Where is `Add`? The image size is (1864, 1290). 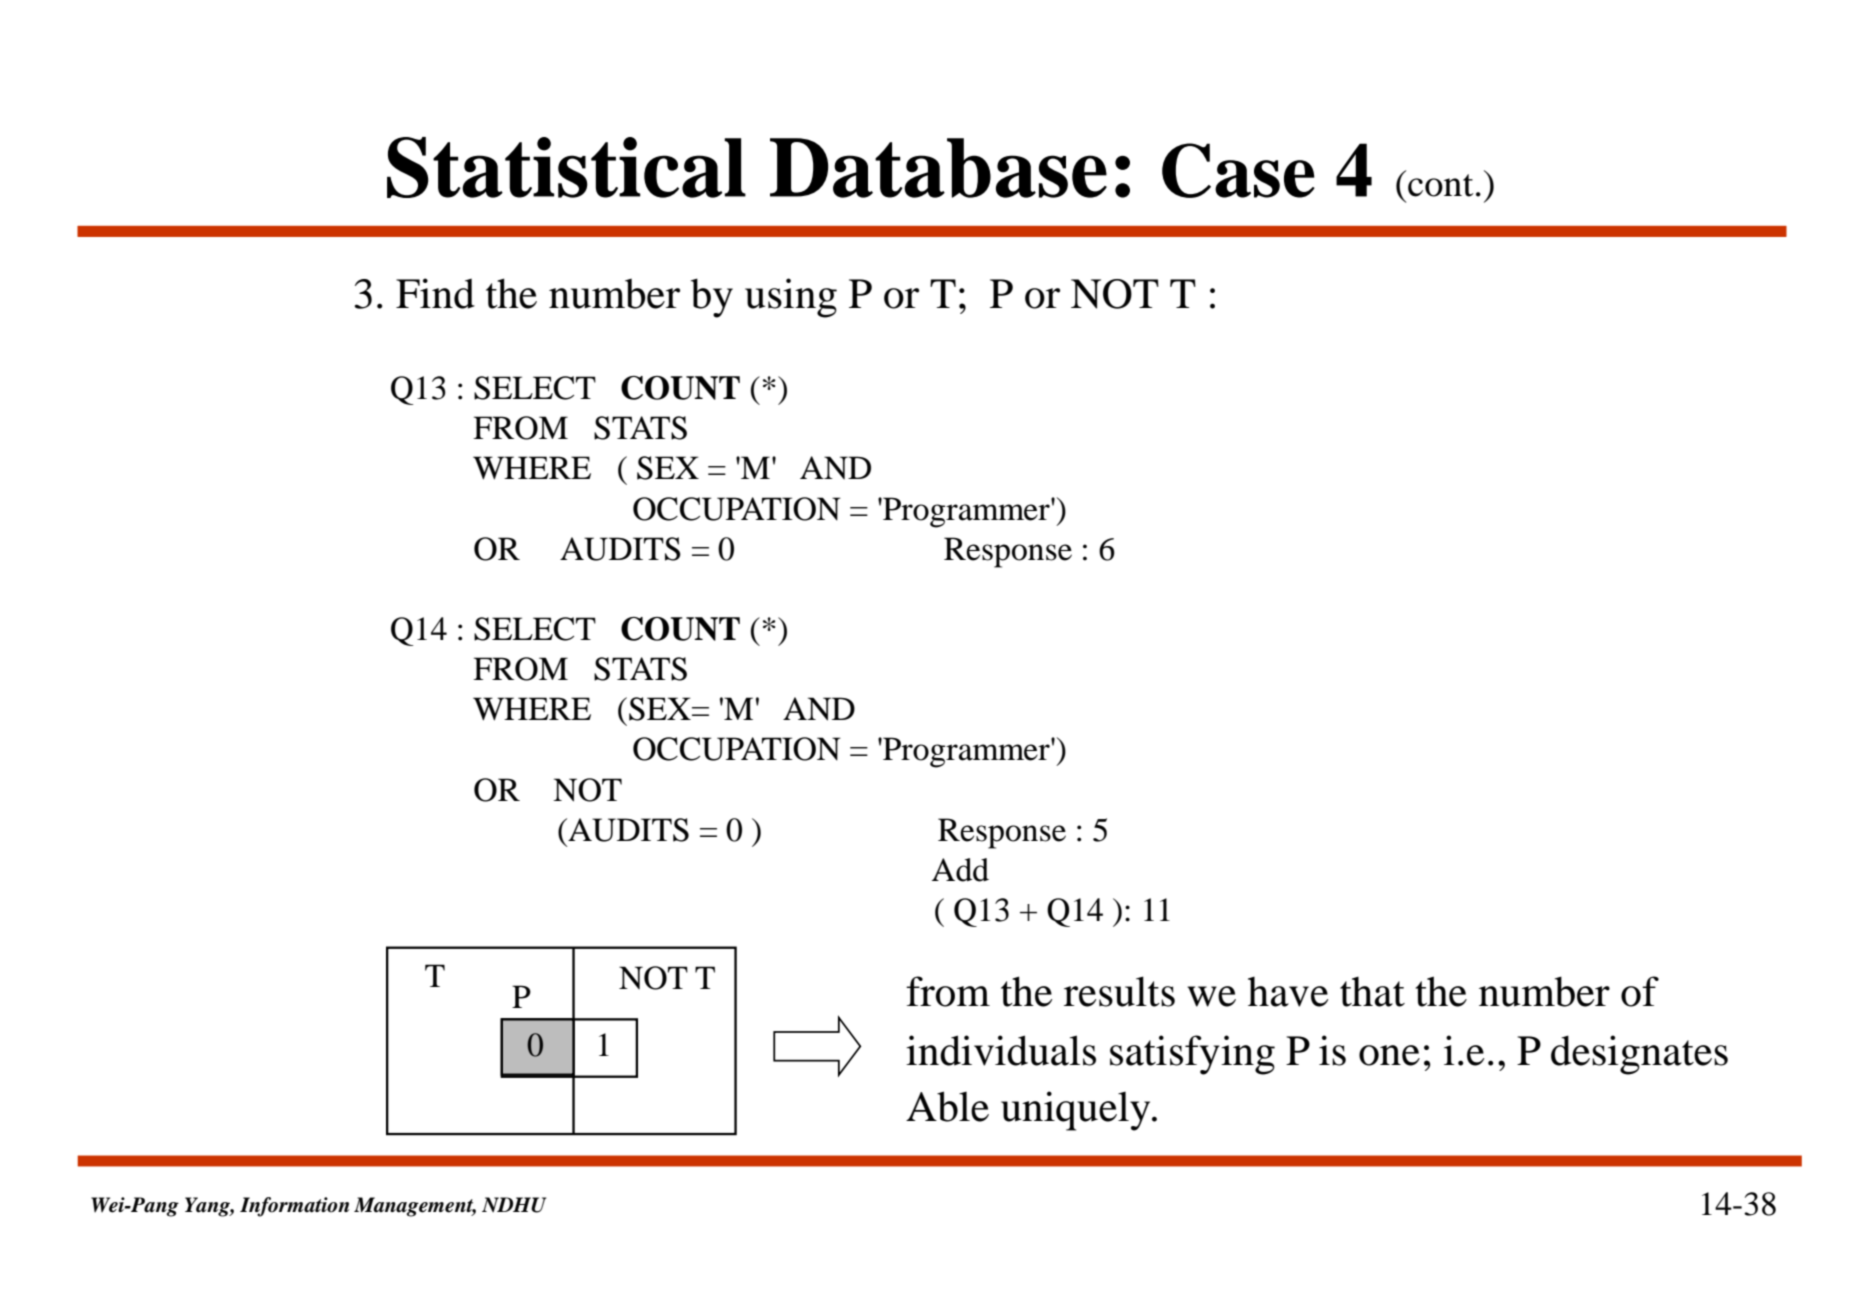
Add is located at coordinates (960, 870).
